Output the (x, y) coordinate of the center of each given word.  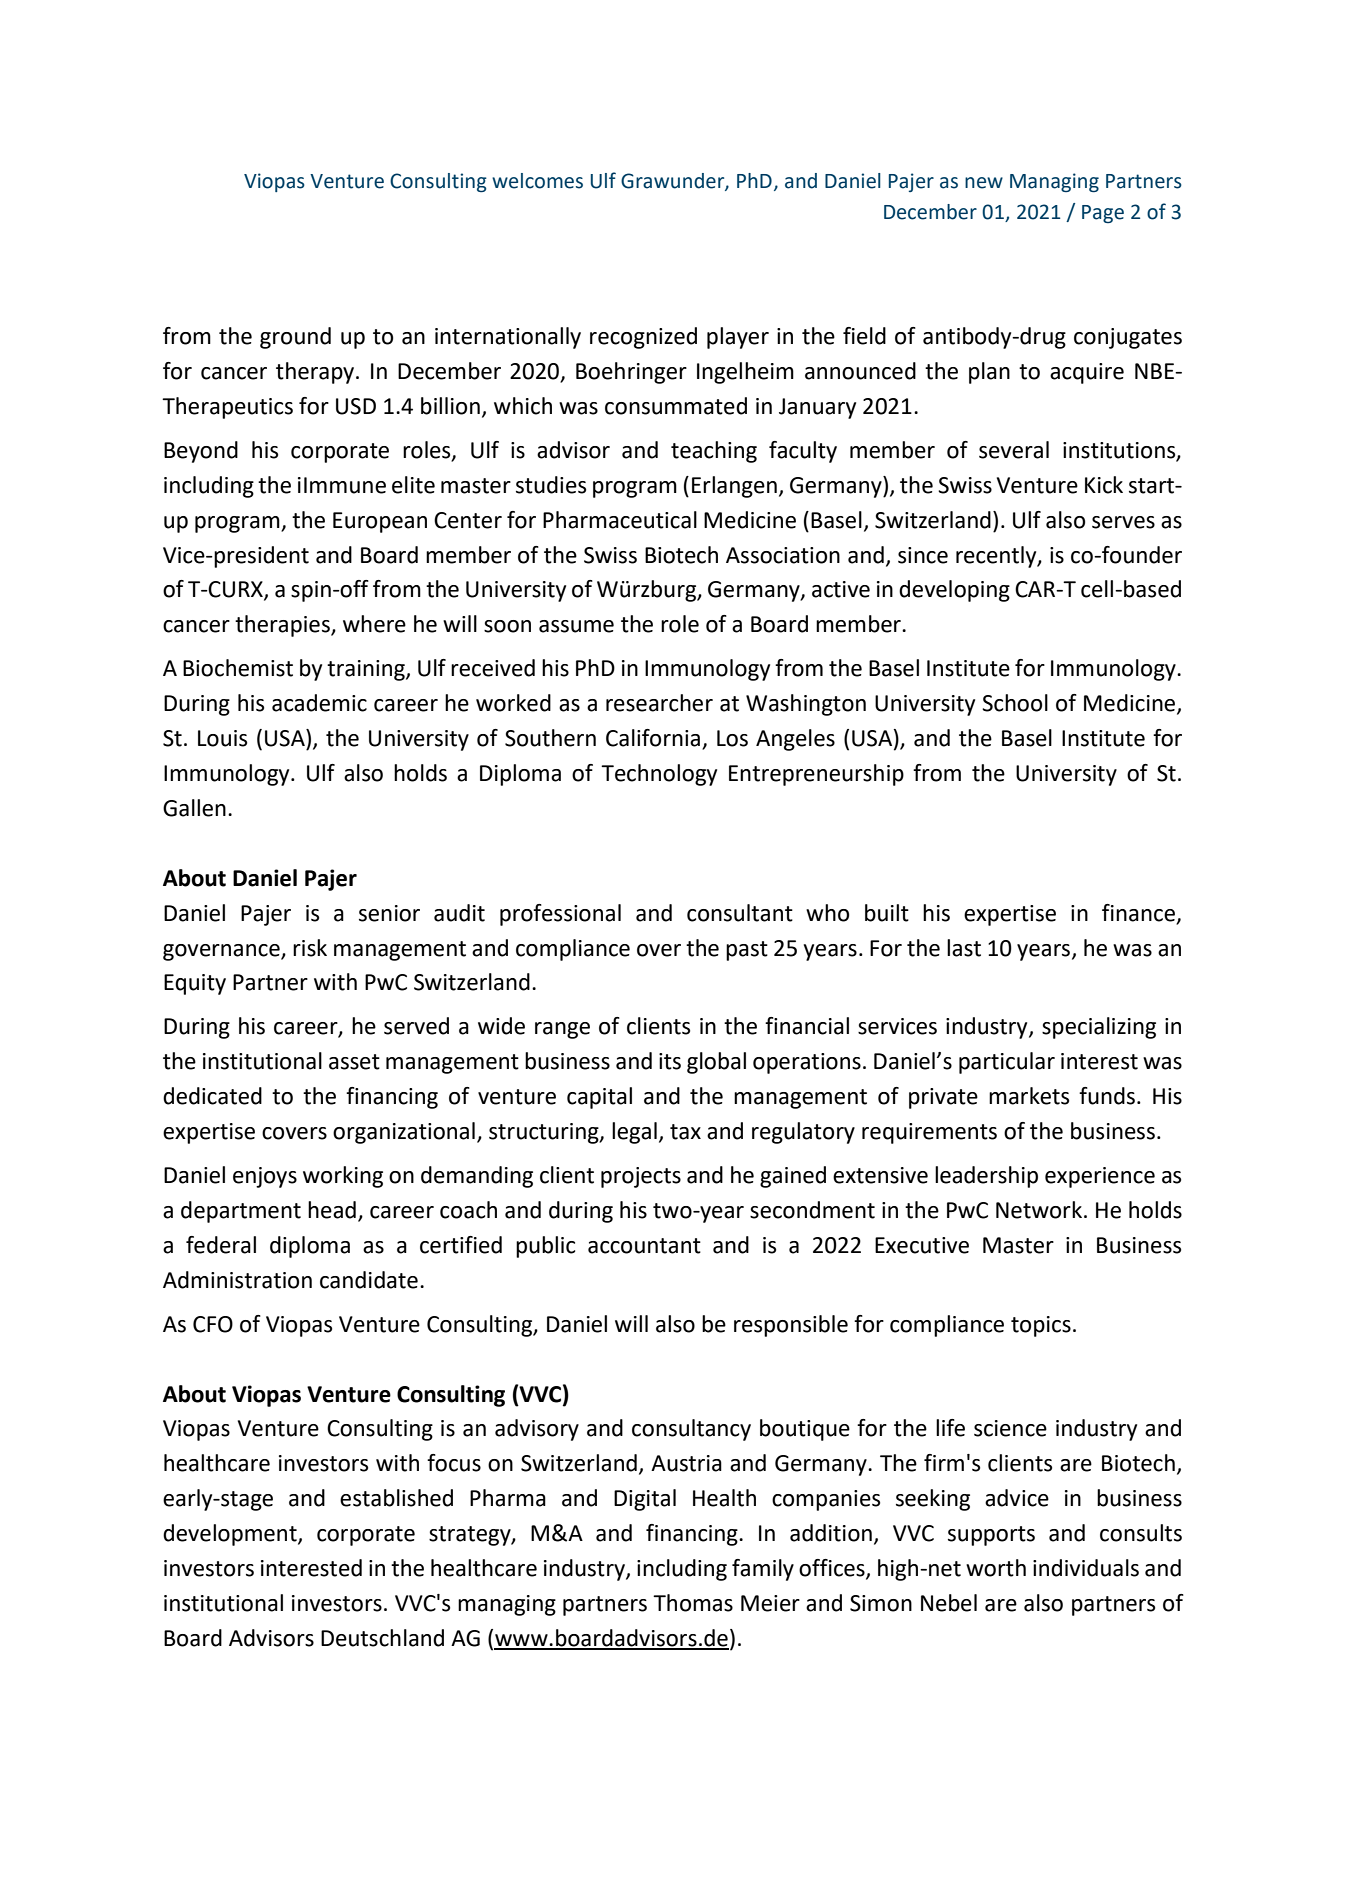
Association (783, 555)
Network (1039, 1210)
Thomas (693, 1603)
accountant (644, 1246)
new (984, 183)
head (332, 1210)
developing (954, 591)
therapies (283, 626)
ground (295, 338)
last (964, 948)
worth (996, 1568)
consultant (740, 913)
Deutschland (382, 1638)
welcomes (537, 181)
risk (310, 948)
